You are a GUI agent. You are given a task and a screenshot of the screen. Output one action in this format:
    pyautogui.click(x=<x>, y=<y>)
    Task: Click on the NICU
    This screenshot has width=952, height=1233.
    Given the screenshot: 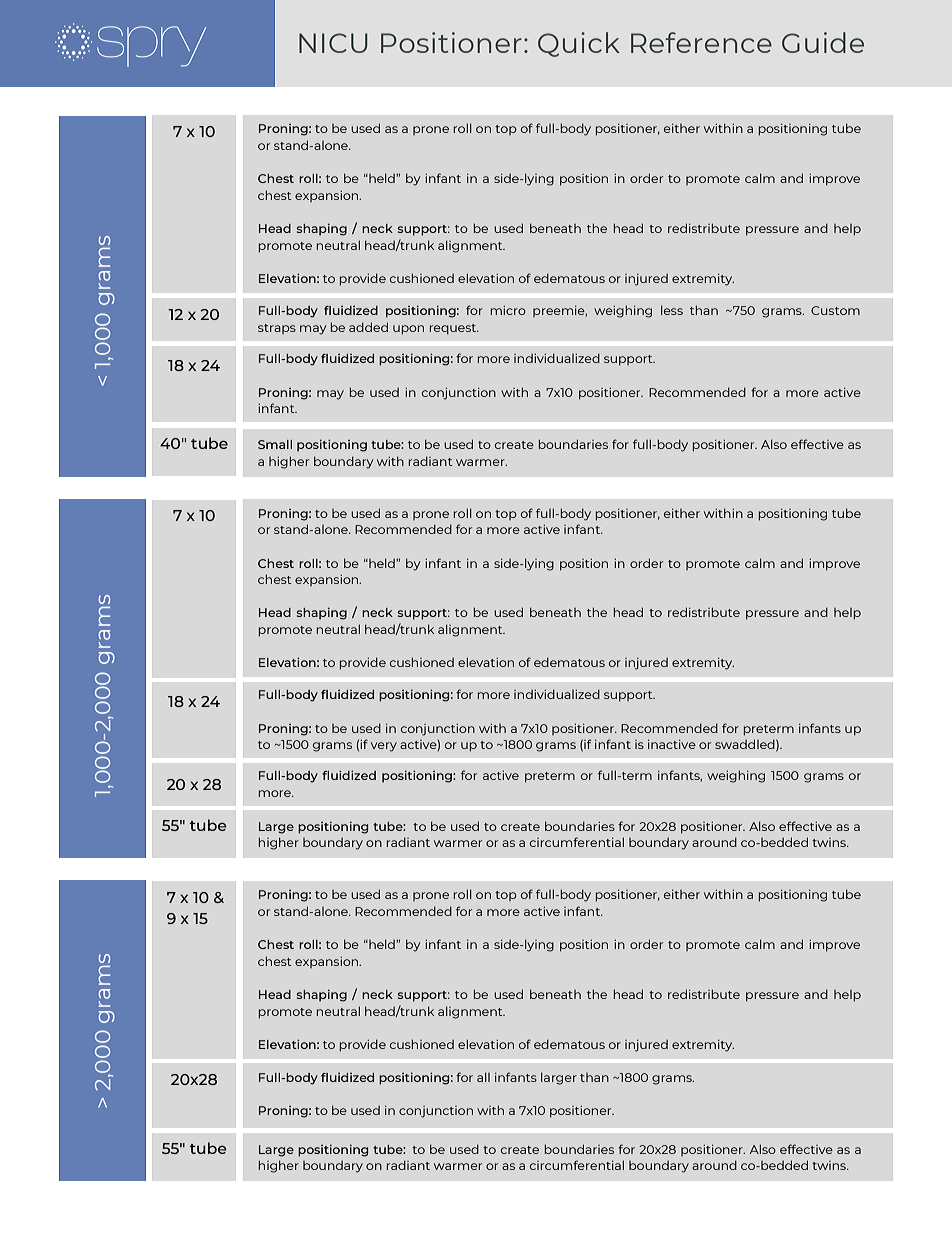 What is the action you would take?
    pyautogui.click(x=333, y=43)
